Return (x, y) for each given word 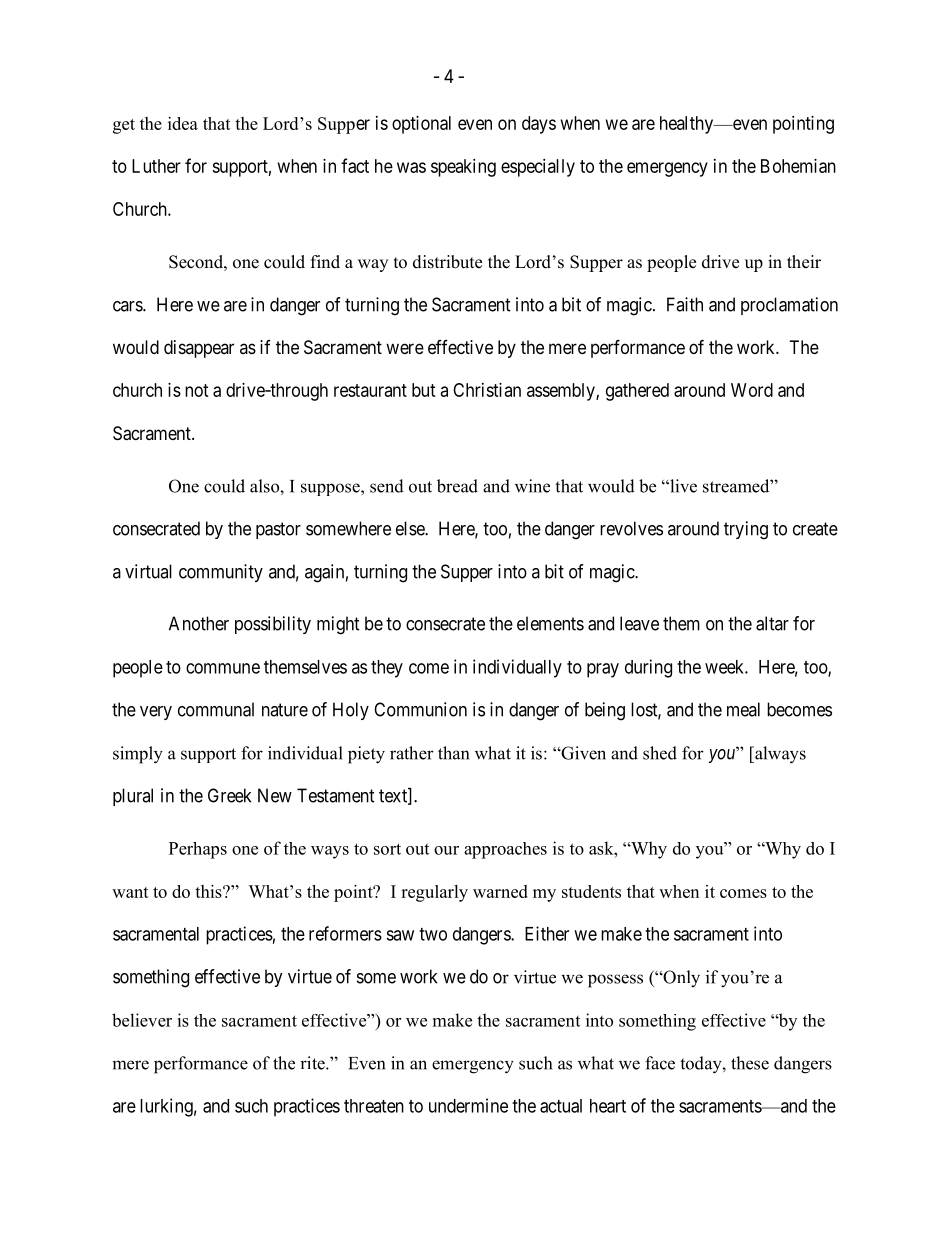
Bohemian (798, 166)
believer (142, 1020)
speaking (463, 168)
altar (772, 623)
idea (183, 123)
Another (199, 623)
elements (550, 623)
